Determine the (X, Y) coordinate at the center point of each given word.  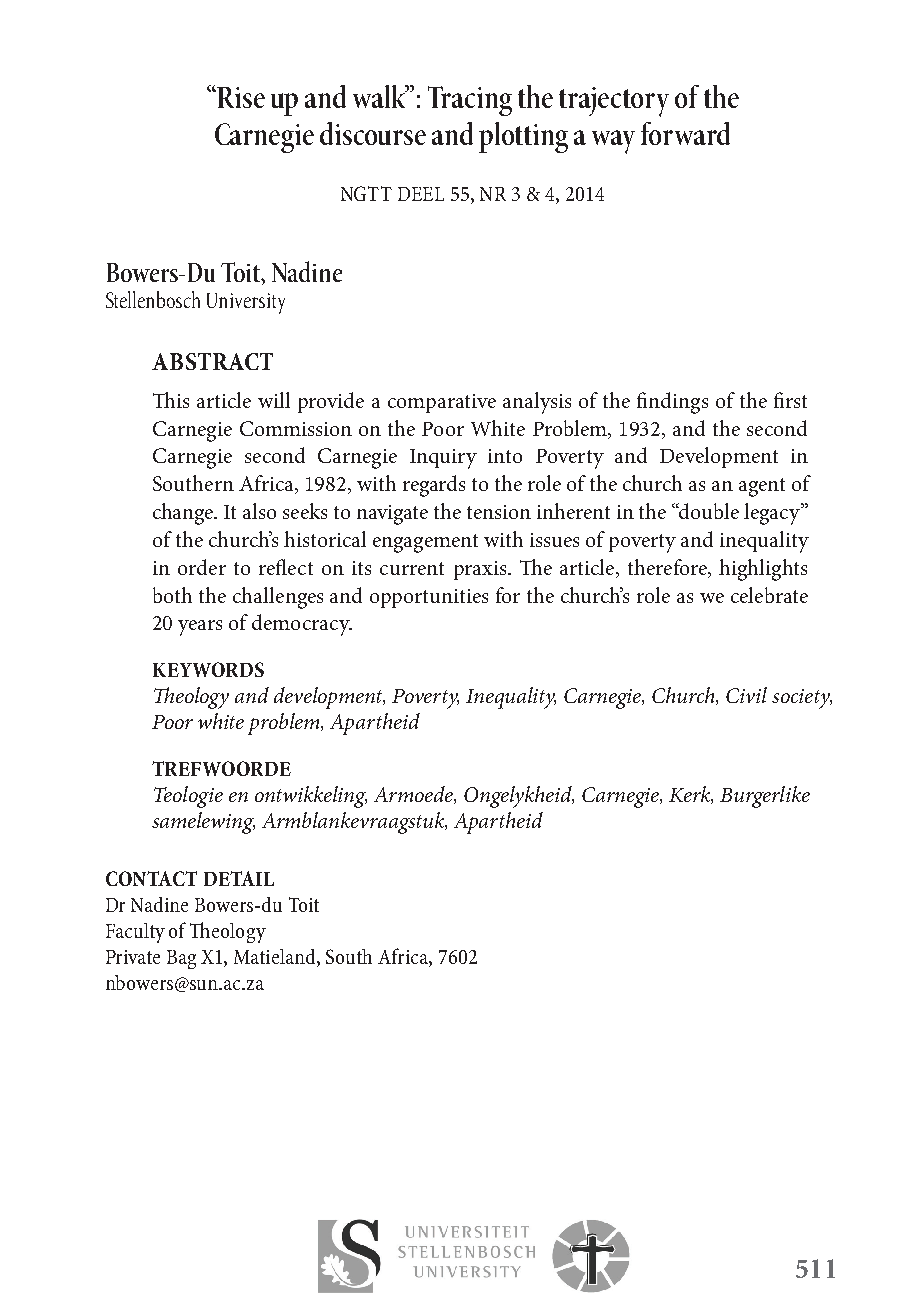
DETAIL (239, 878)
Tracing (470, 101)
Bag (181, 959)
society (802, 699)
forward (685, 133)
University (246, 303)
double (708, 511)
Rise (240, 97)
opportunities (429, 598)
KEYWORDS (208, 669)
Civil (746, 695)
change (184, 514)
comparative (442, 403)
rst (796, 401)
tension (499, 512)
